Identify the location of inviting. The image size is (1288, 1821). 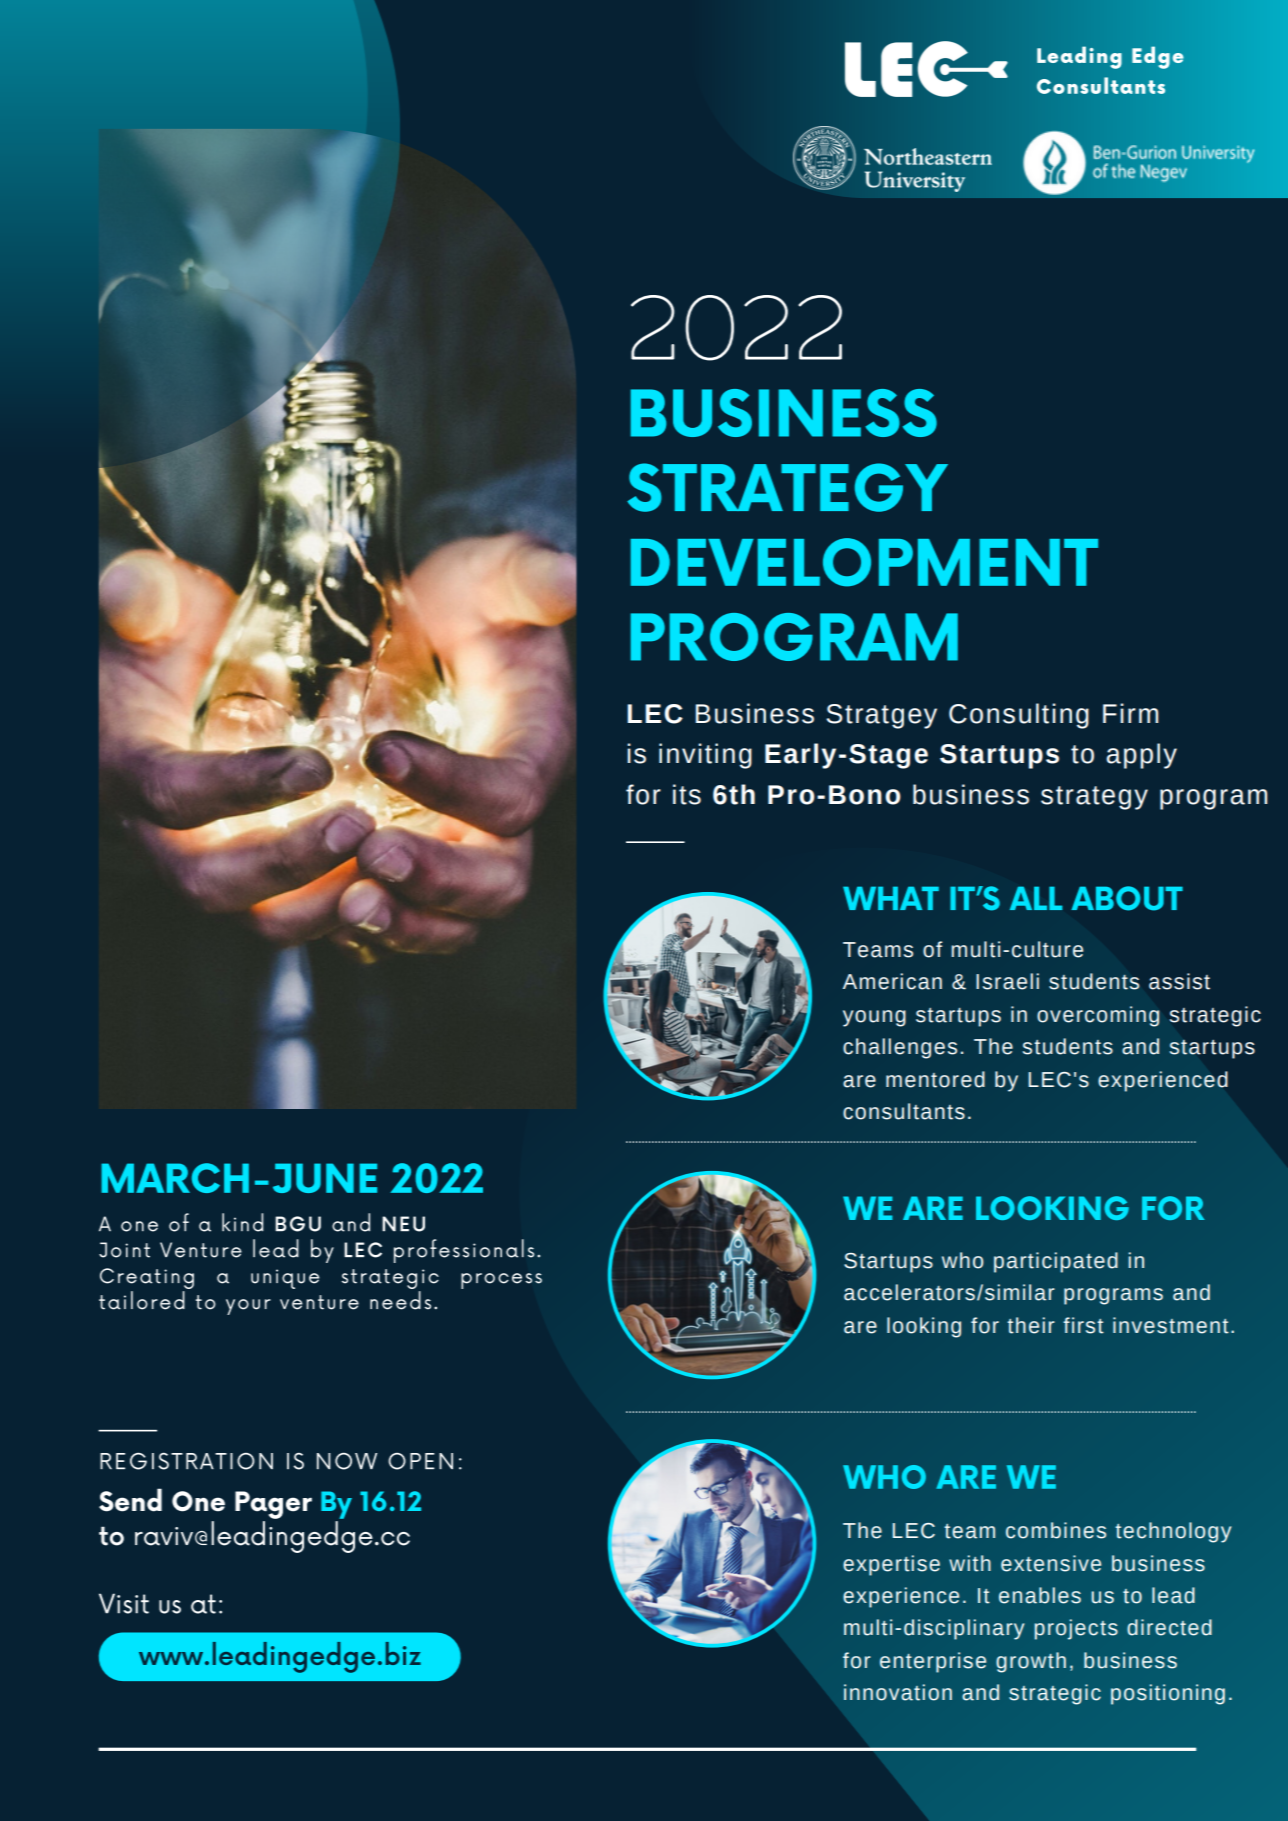
(705, 756).
